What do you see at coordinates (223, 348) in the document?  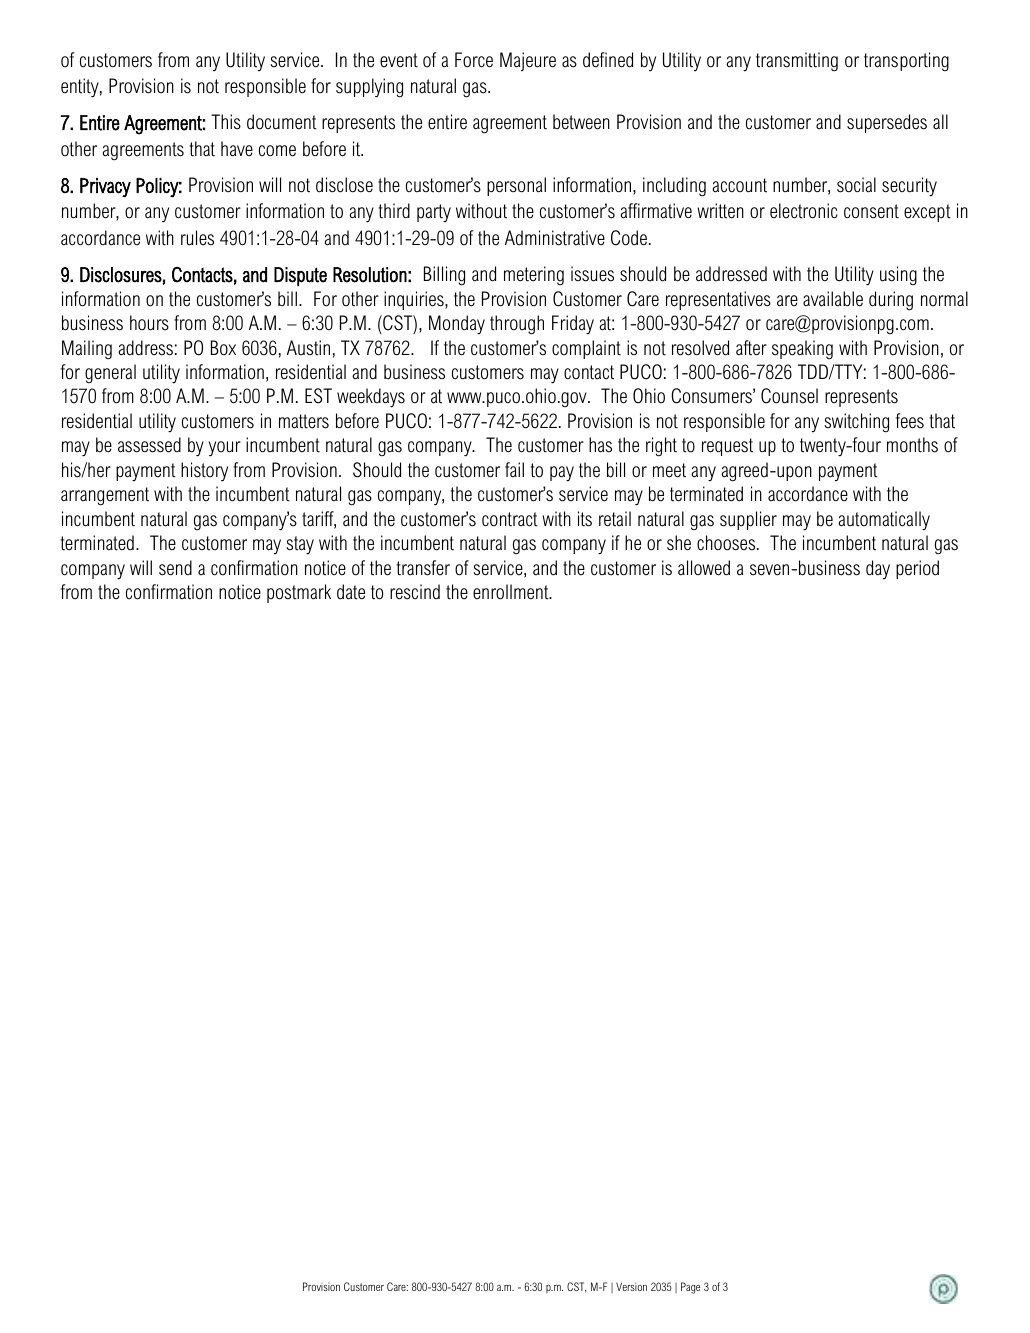 I see `Box` at bounding box center [223, 348].
